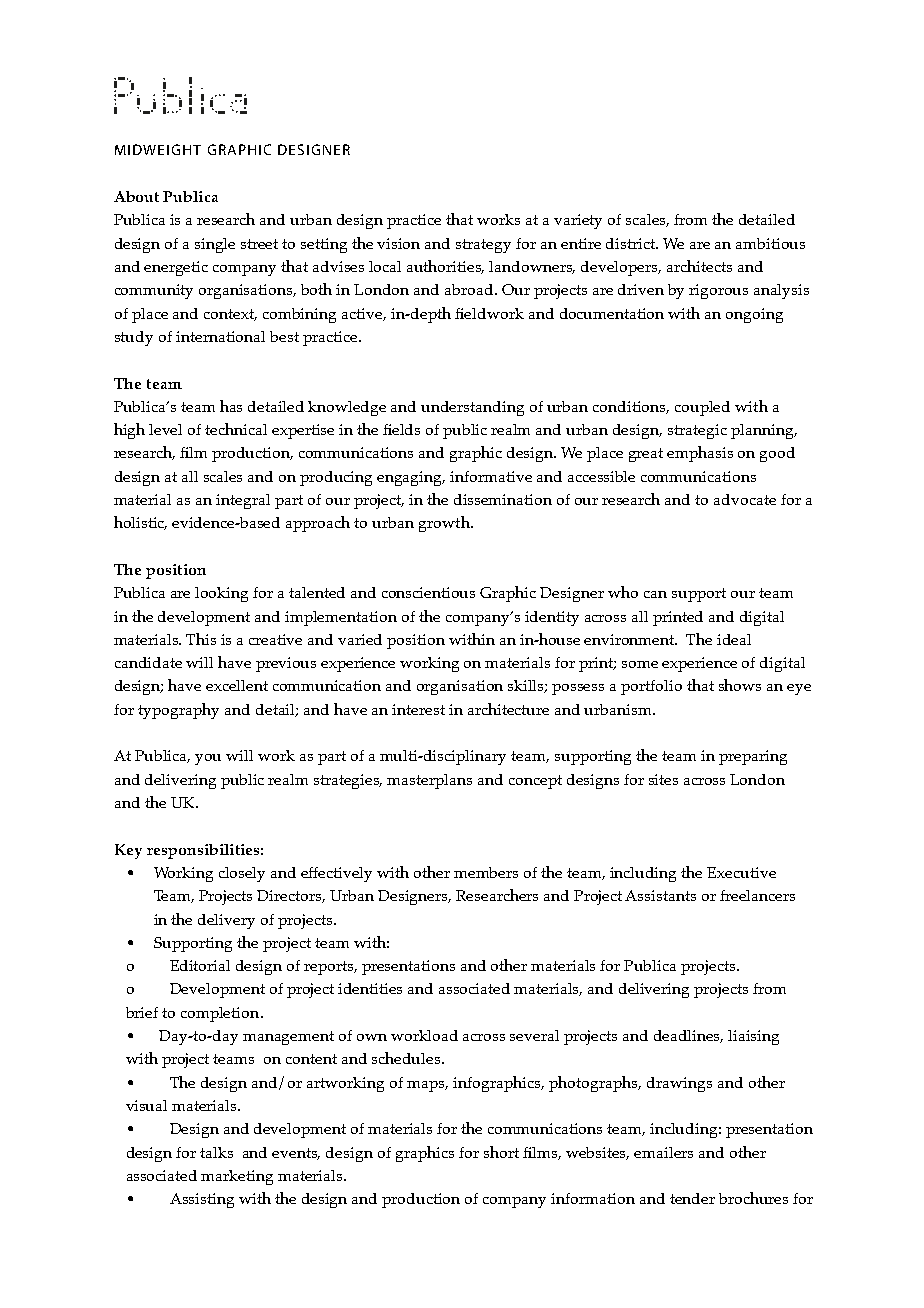 Image resolution: width=924 pixels, height=1308 pixels. Describe the element at coordinates (699, 266) in the screenshot. I see `architects` at that location.
